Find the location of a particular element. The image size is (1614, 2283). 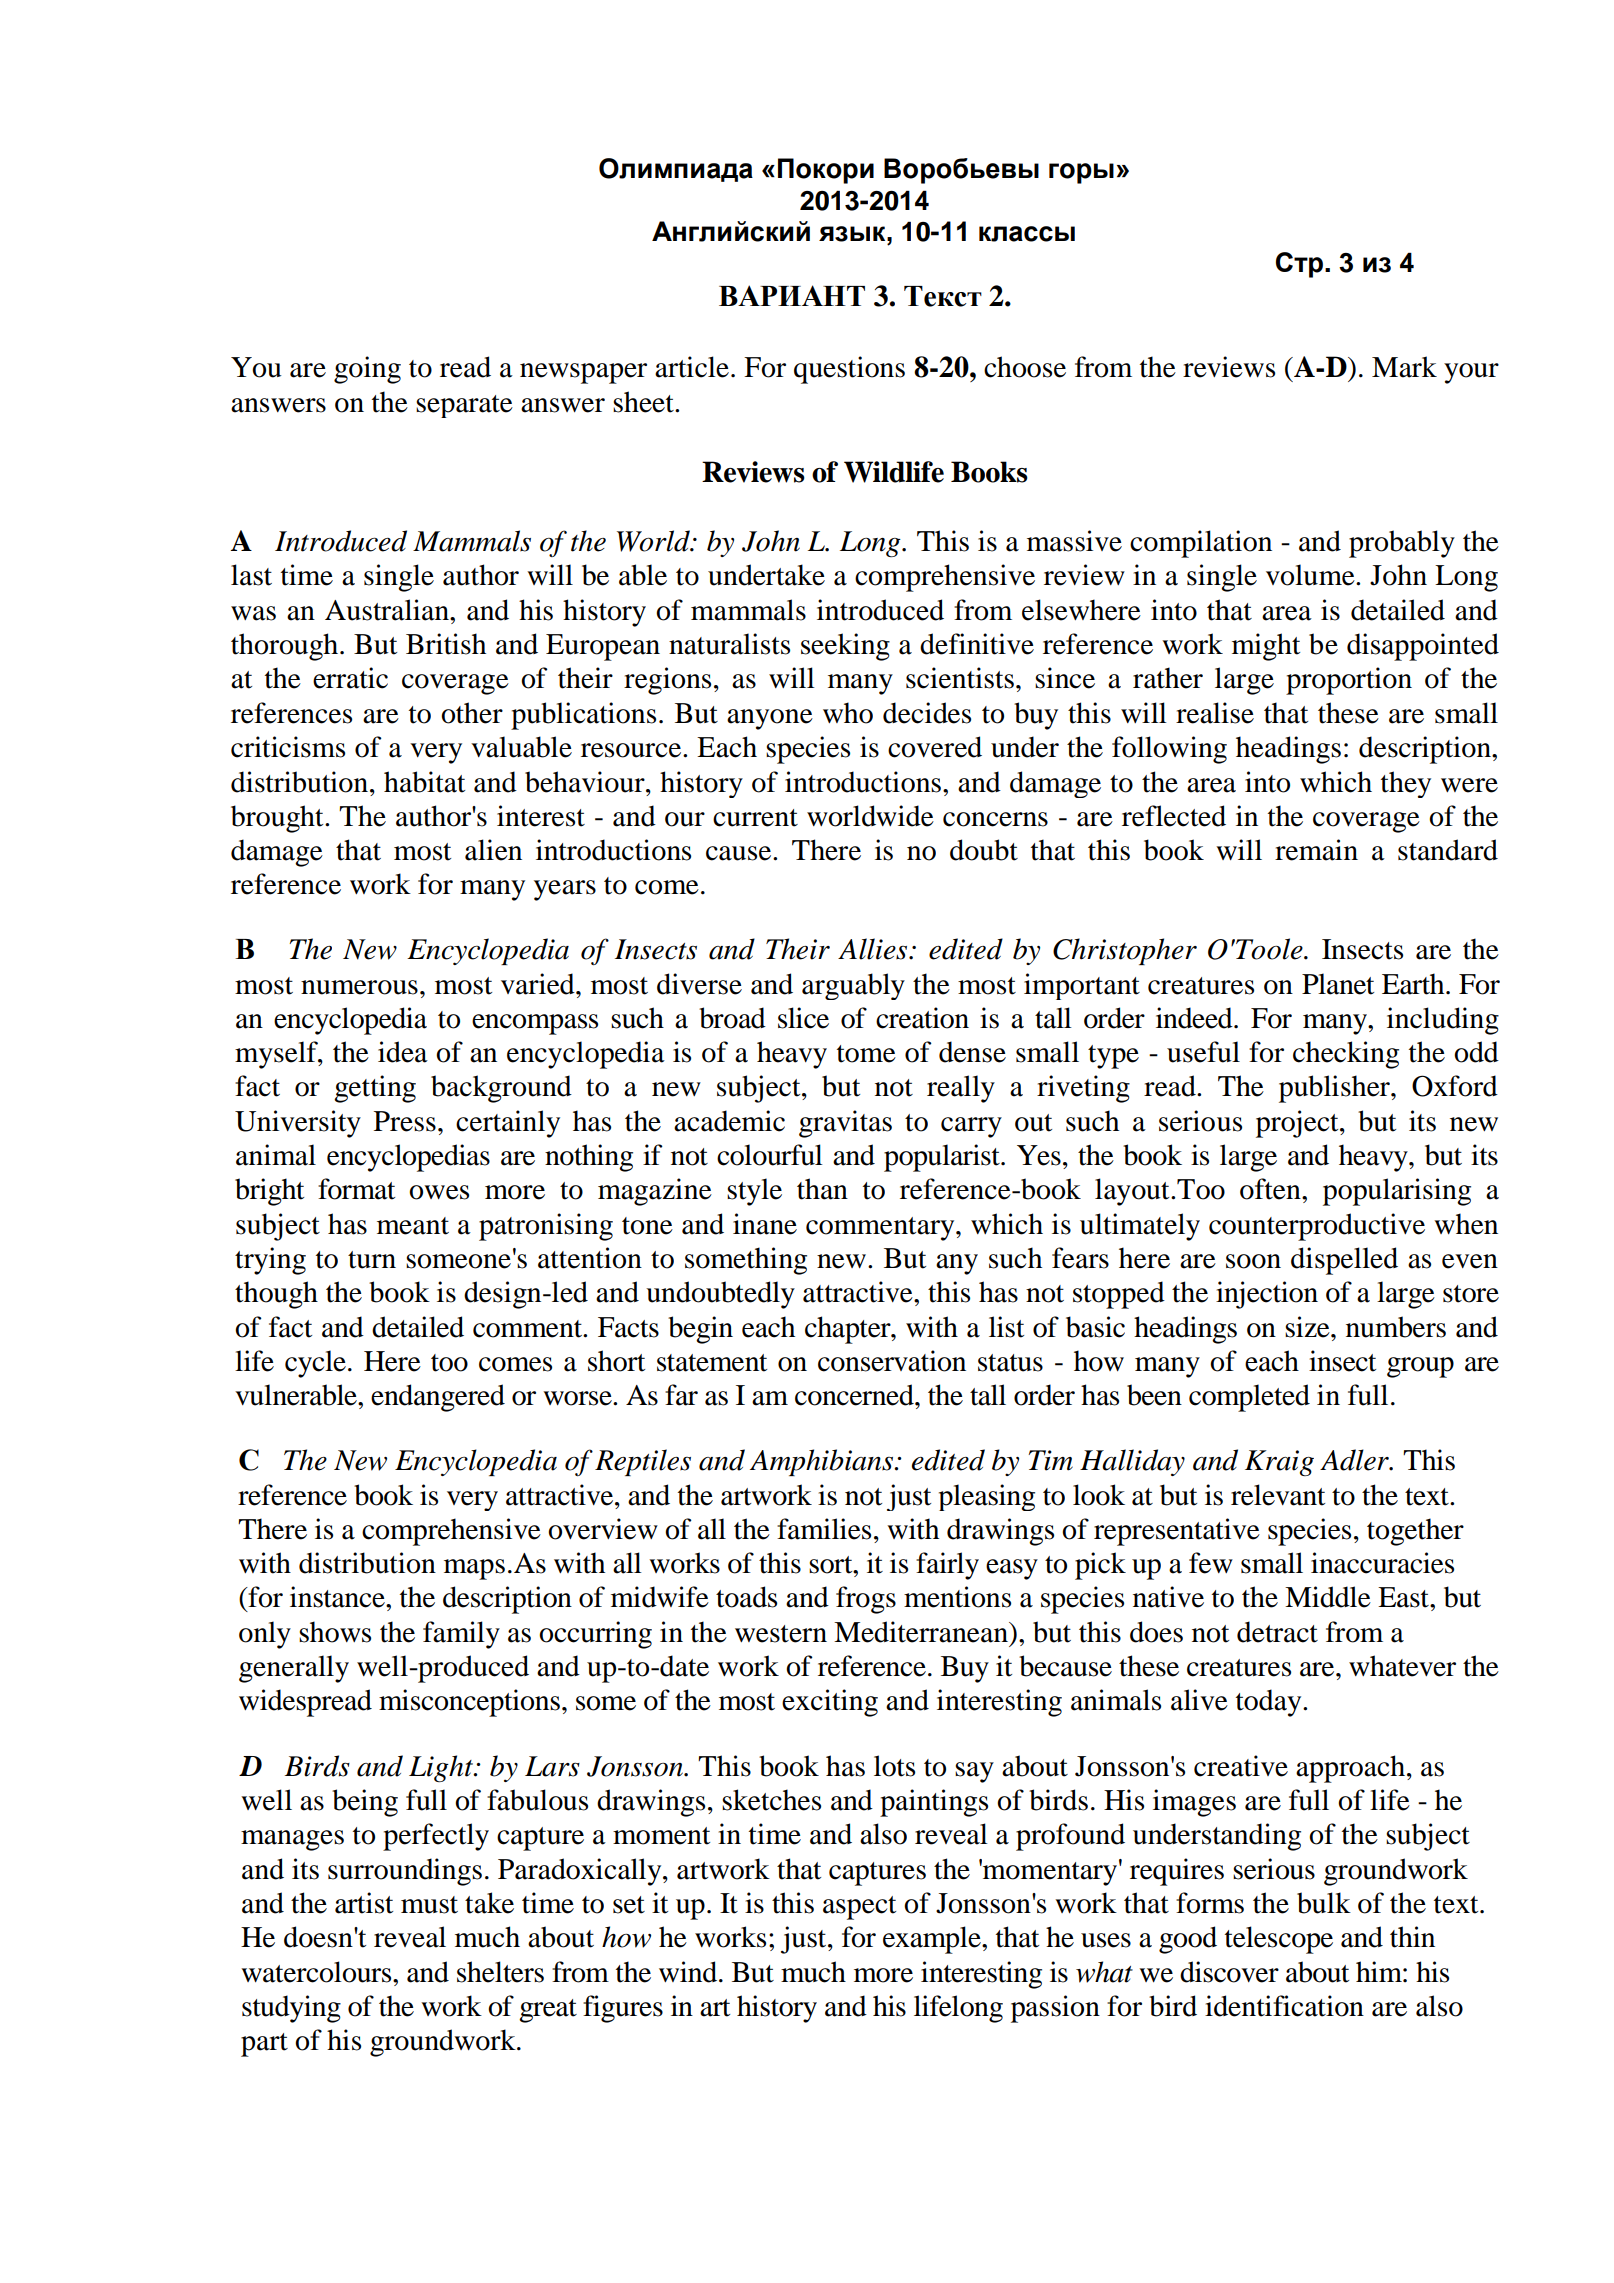

watercolours is located at coordinates (317, 1972).
